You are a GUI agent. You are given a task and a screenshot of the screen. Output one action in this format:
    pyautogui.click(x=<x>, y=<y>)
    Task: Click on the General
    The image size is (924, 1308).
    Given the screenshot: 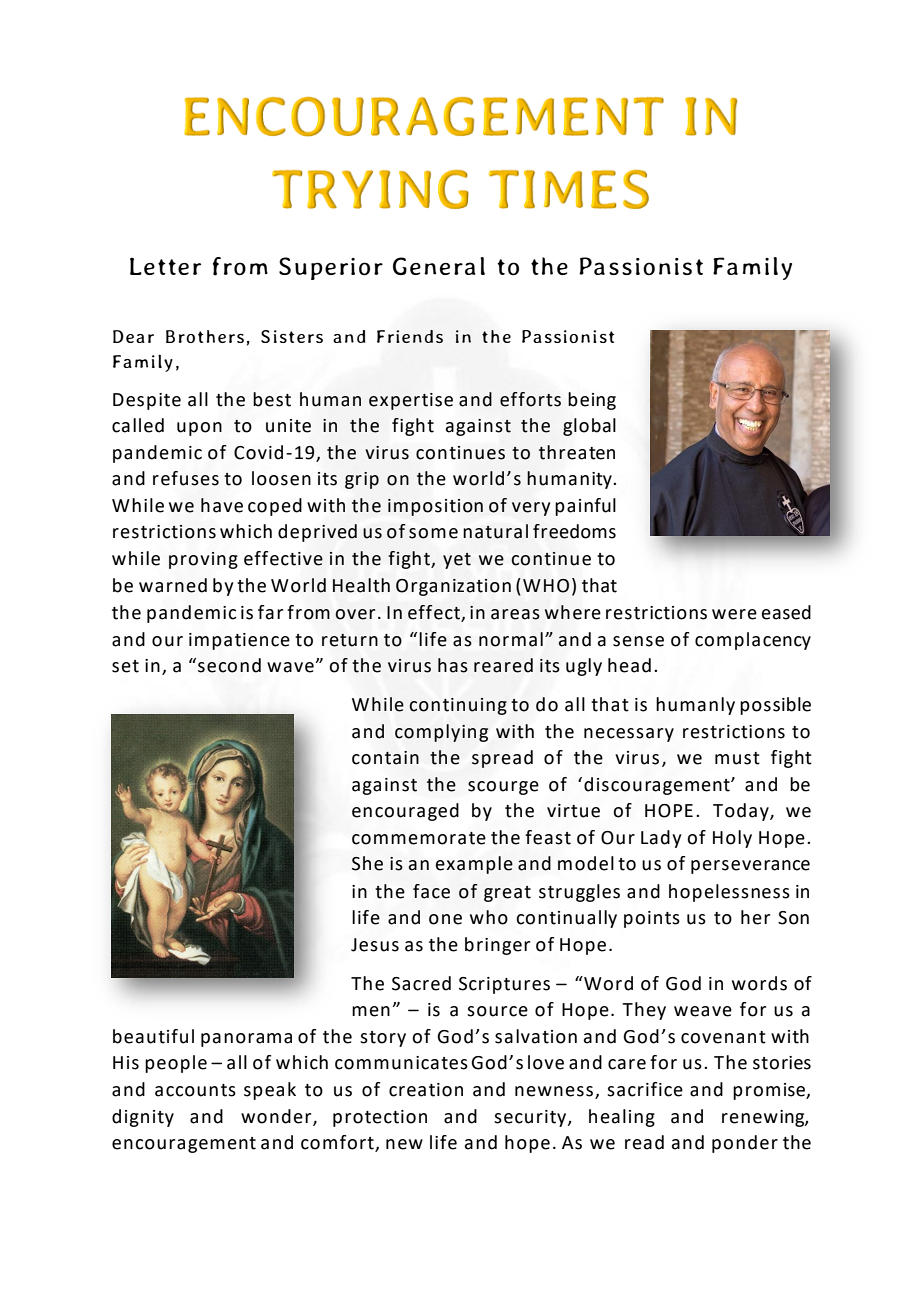 What is the action you would take?
    pyautogui.click(x=439, y=266)
